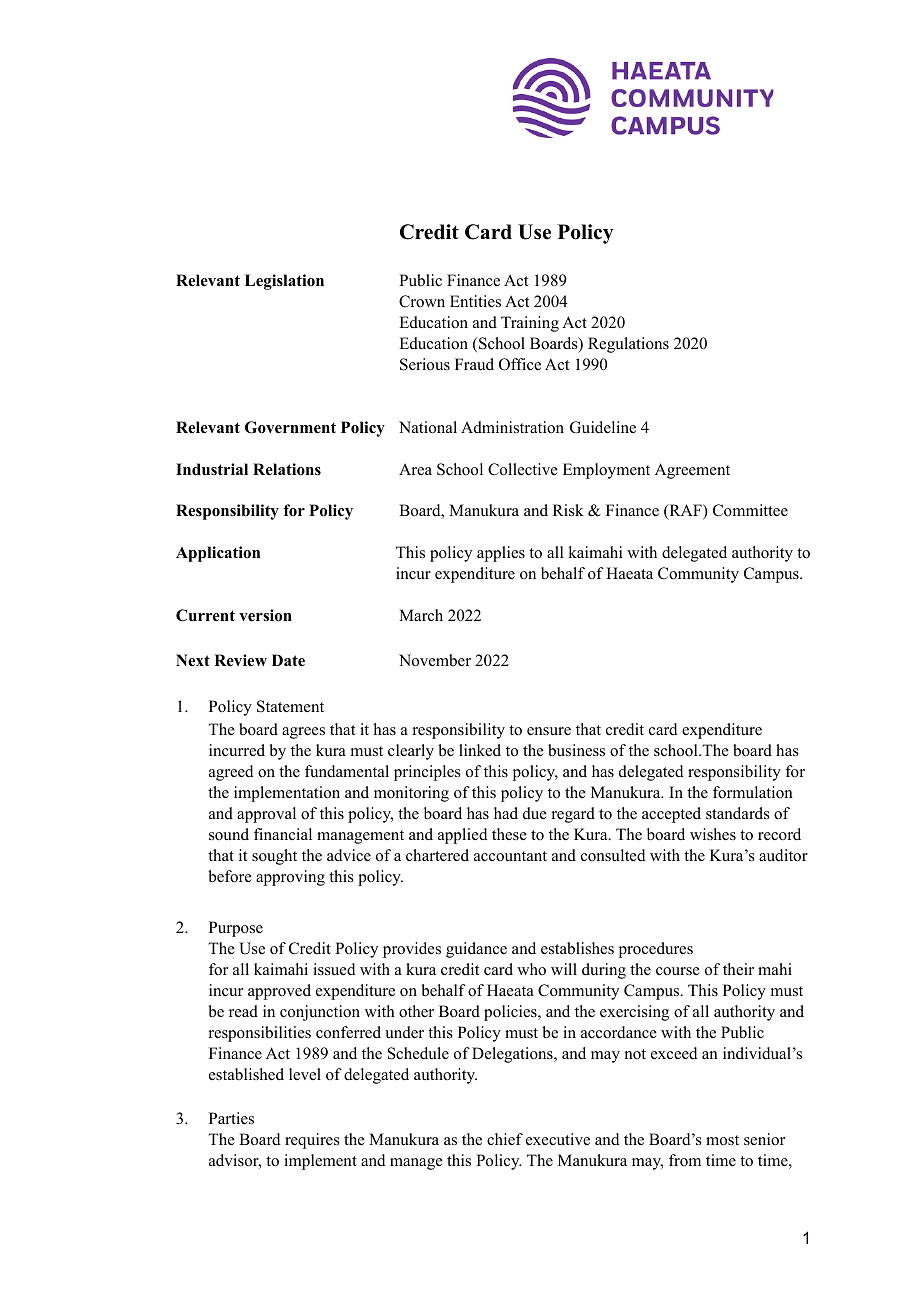  I want to click on most, so click(722, 1140).
